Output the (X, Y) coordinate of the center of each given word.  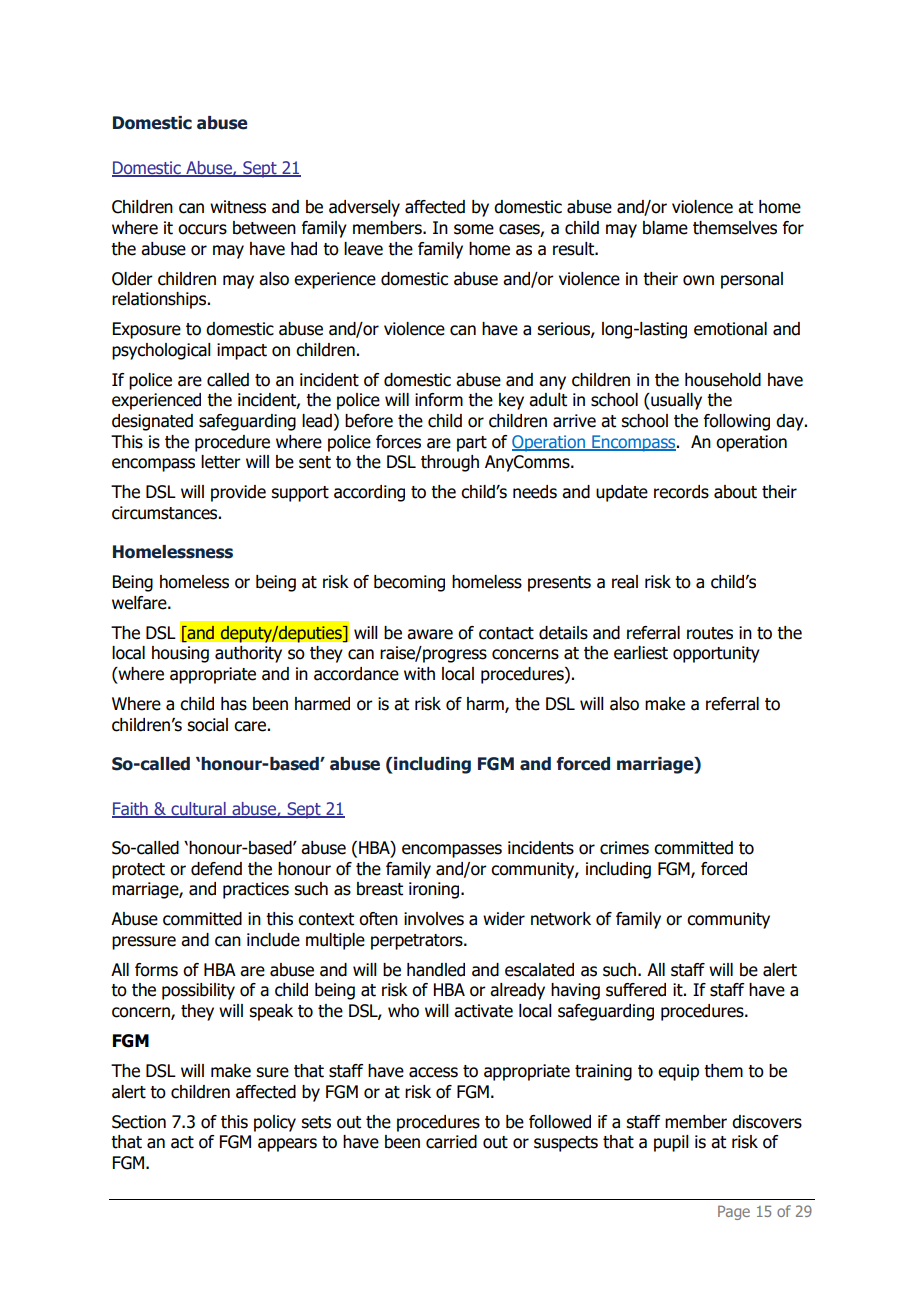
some (474, 229)
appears (287, 1145)
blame (665, 228)
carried (451, 1142)
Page (734, 1212)
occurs (202, 229)
